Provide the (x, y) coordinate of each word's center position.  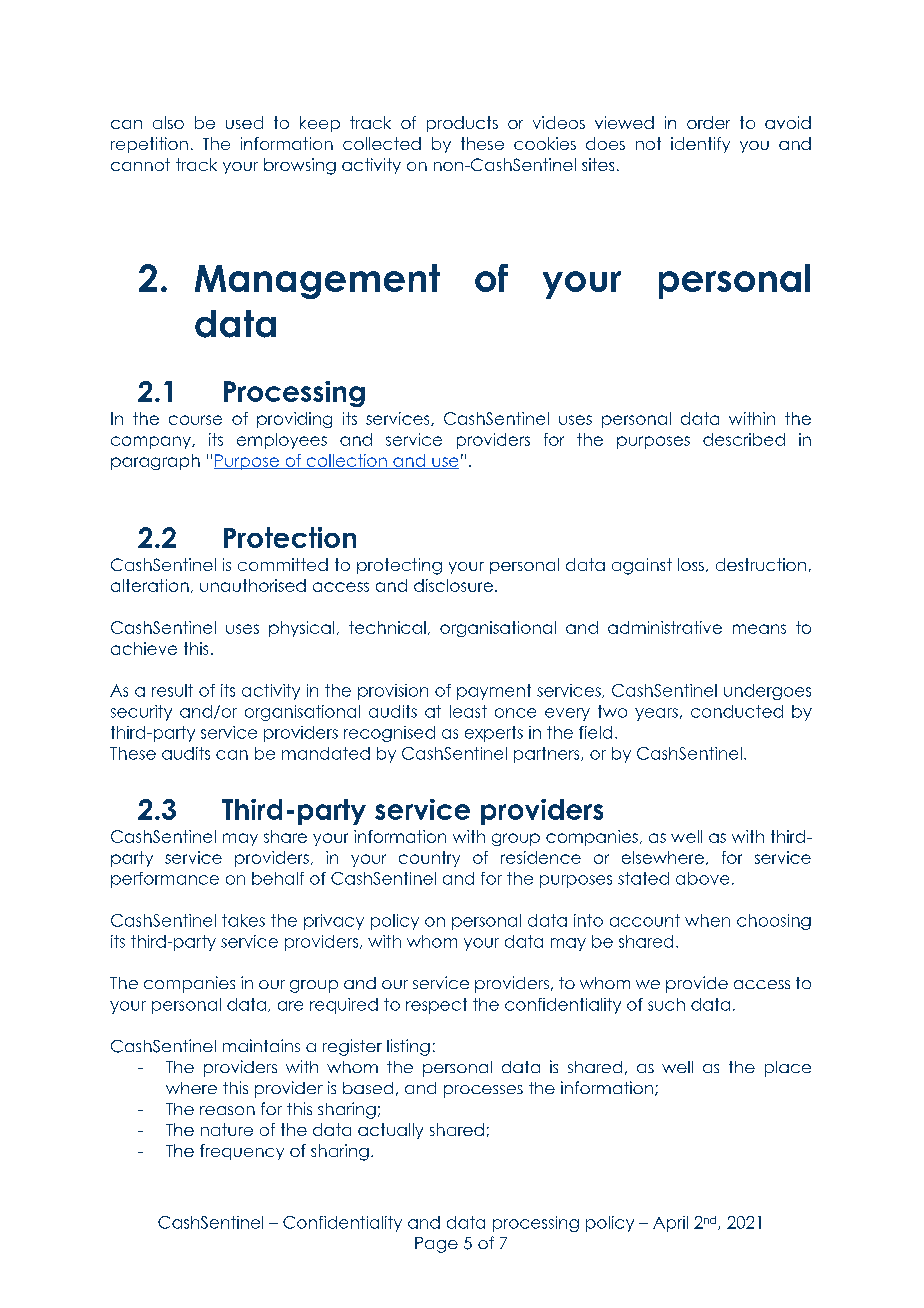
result (172, 690)
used (244, 122)
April (670, 1224)
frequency (242, 1152)
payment (494, 692)
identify (700, 145)
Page (436, 1245)
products (462, 124)
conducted (737, 711)
